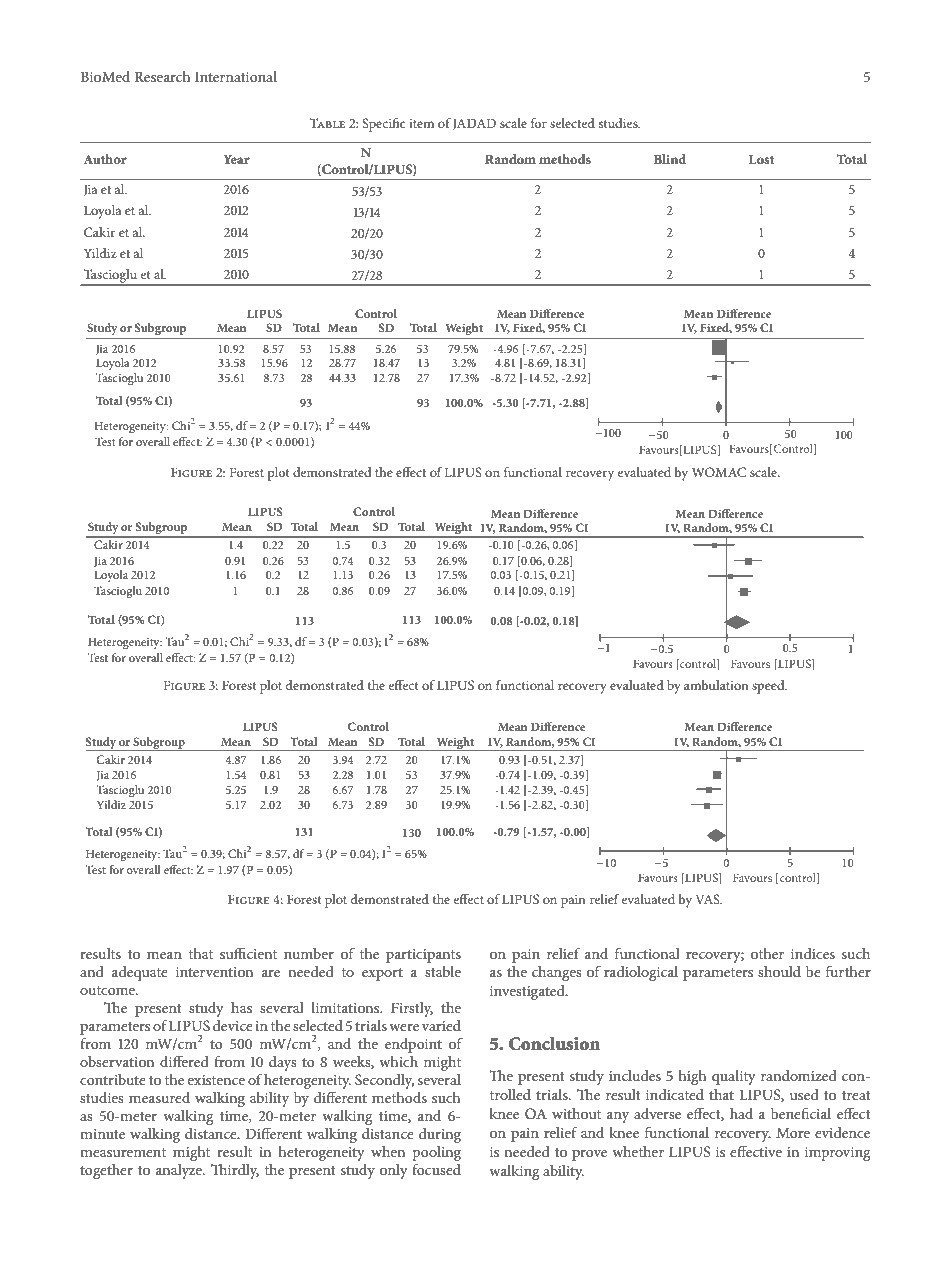  I want to click on More, so click(793, 1132).
